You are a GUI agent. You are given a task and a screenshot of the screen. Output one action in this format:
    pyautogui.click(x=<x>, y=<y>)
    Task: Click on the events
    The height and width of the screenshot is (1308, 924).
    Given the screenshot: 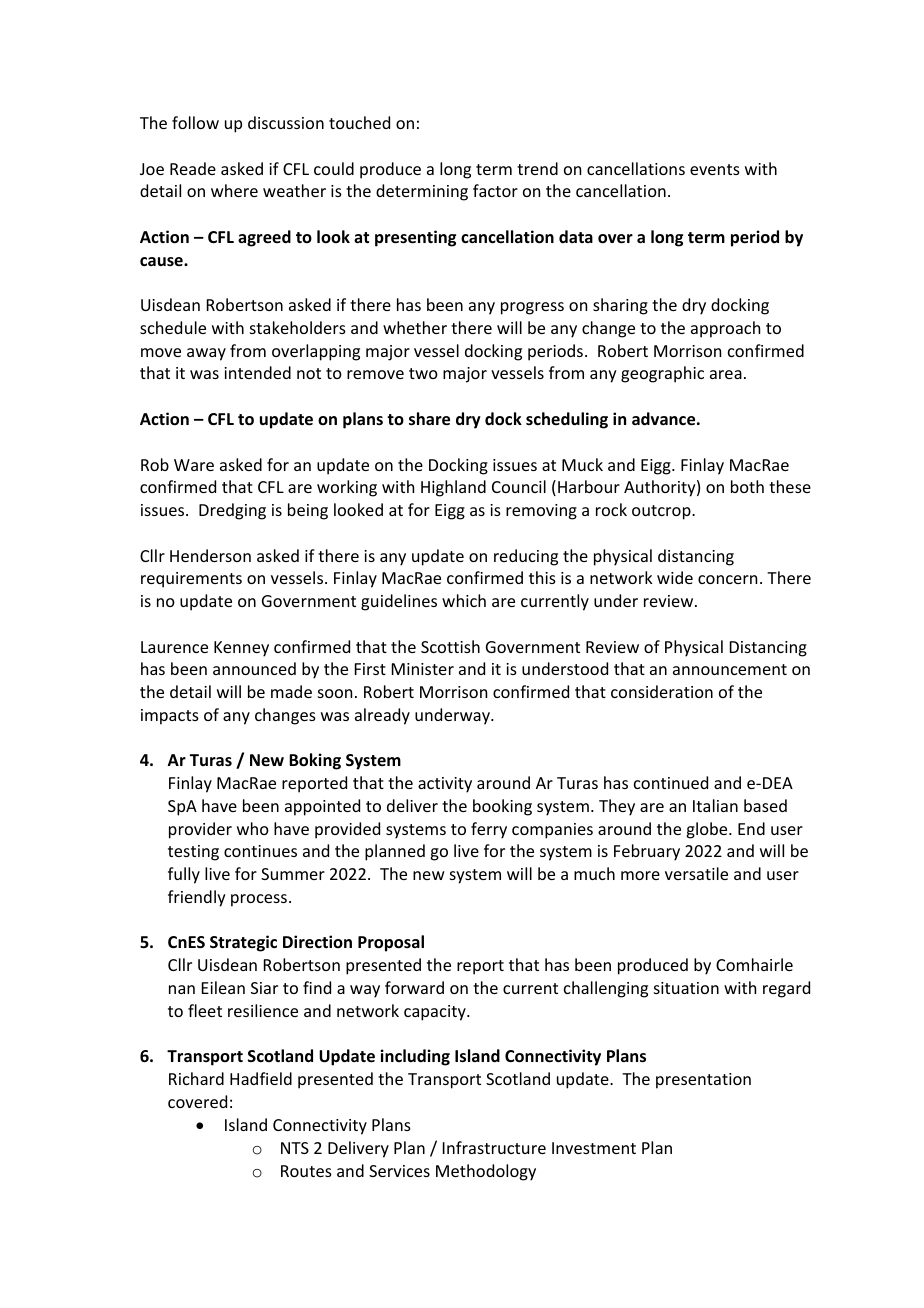 What is the action you would take?
    pyautogui.click(x=715, y=169)
